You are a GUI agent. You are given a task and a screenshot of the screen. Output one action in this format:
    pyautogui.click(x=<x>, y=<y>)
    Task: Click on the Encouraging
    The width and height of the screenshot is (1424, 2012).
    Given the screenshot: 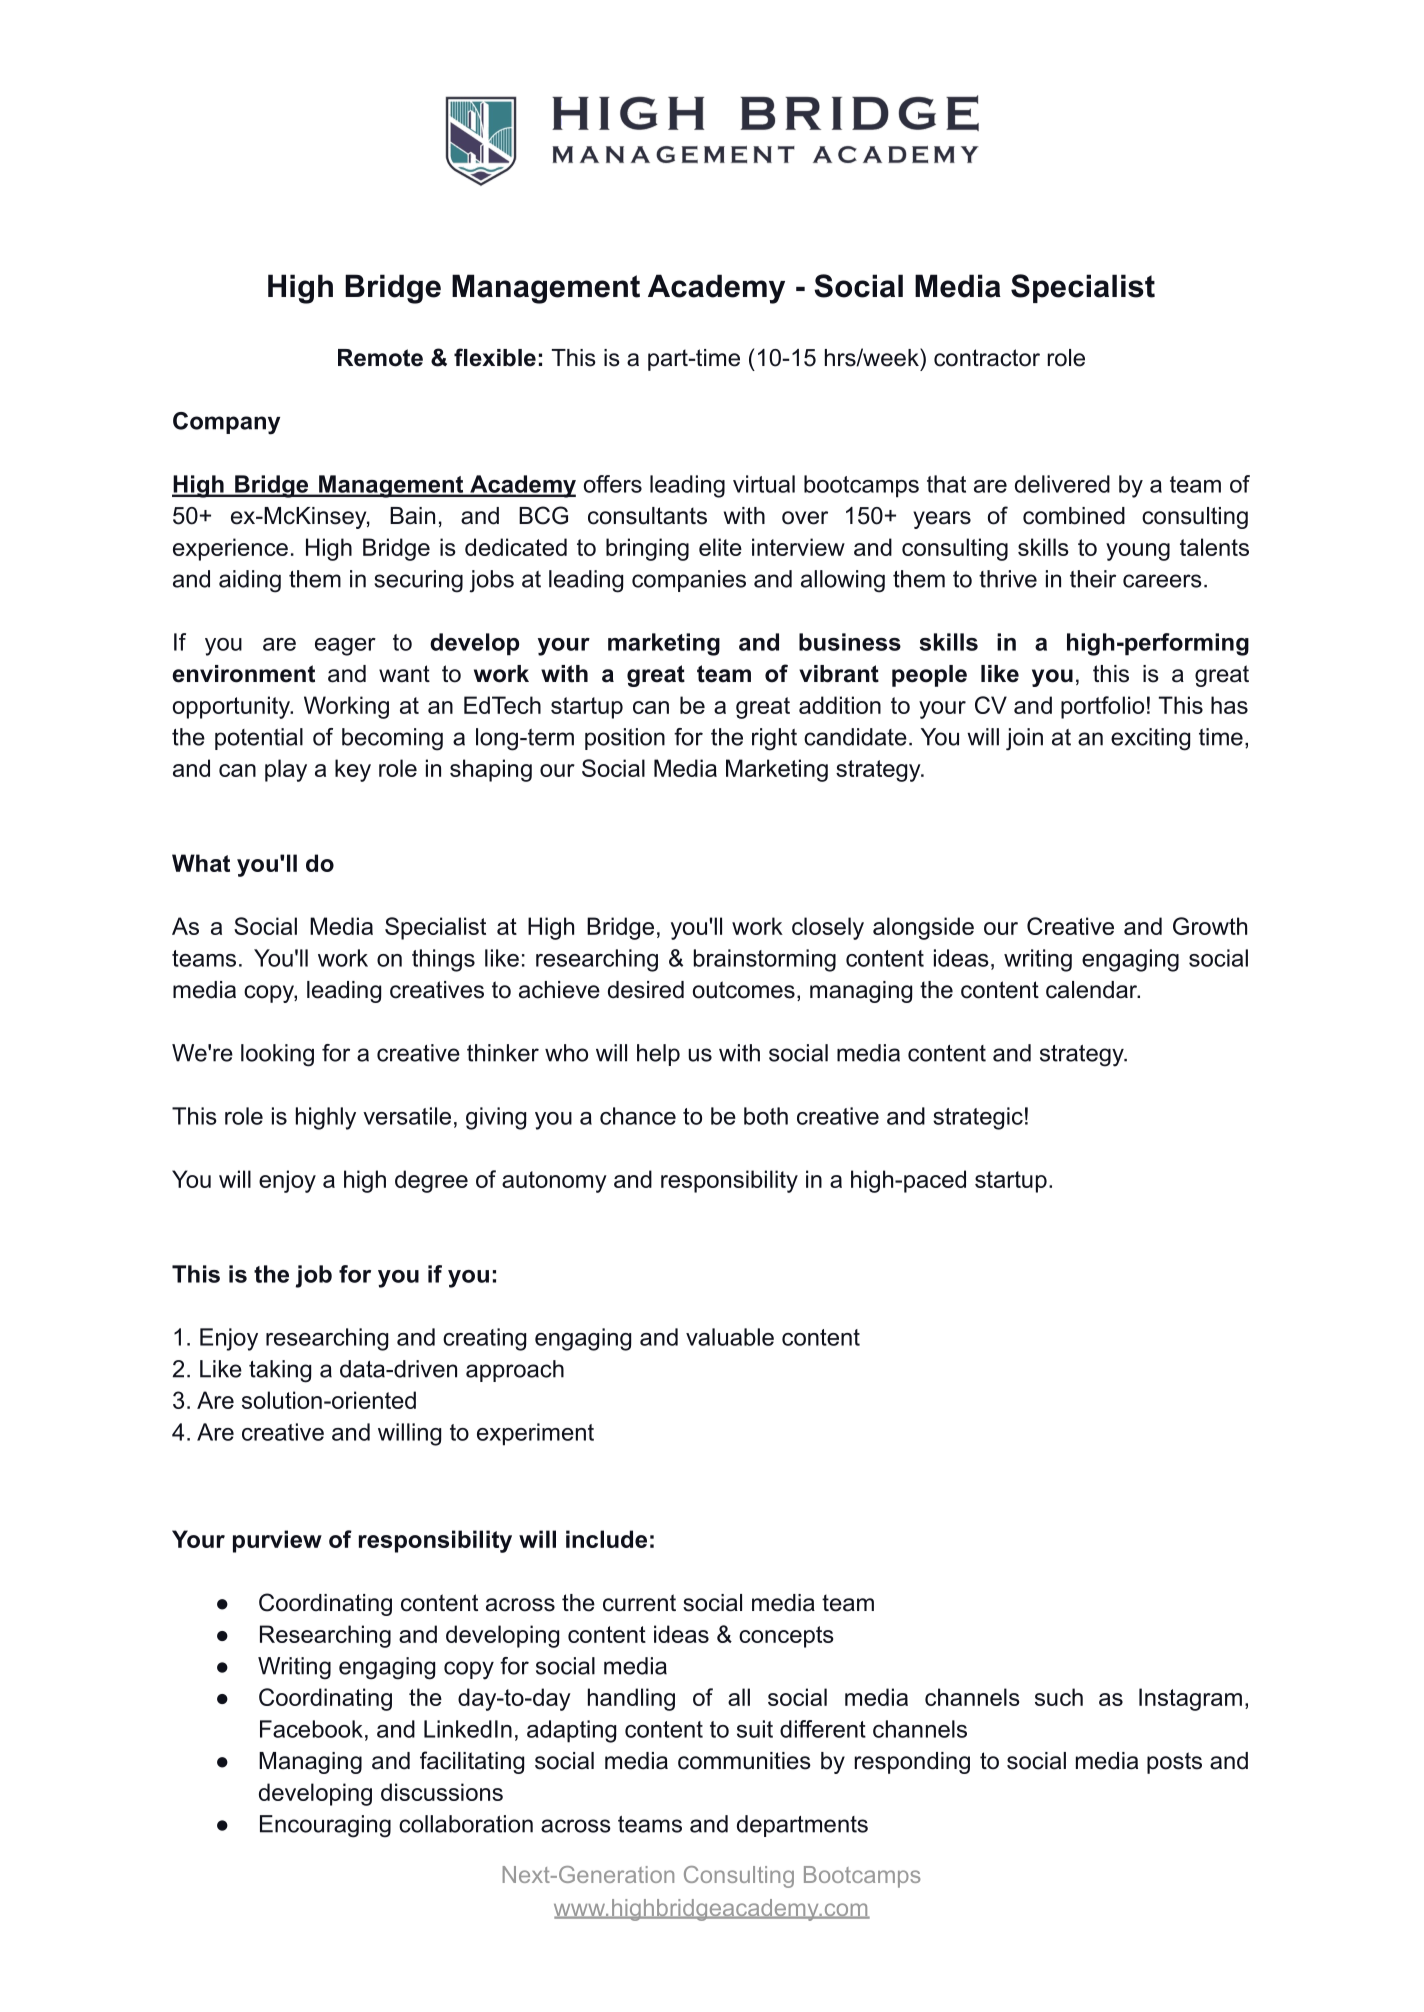 What is the action you would take?
    pyautogui.click(x=325, y=1826)
